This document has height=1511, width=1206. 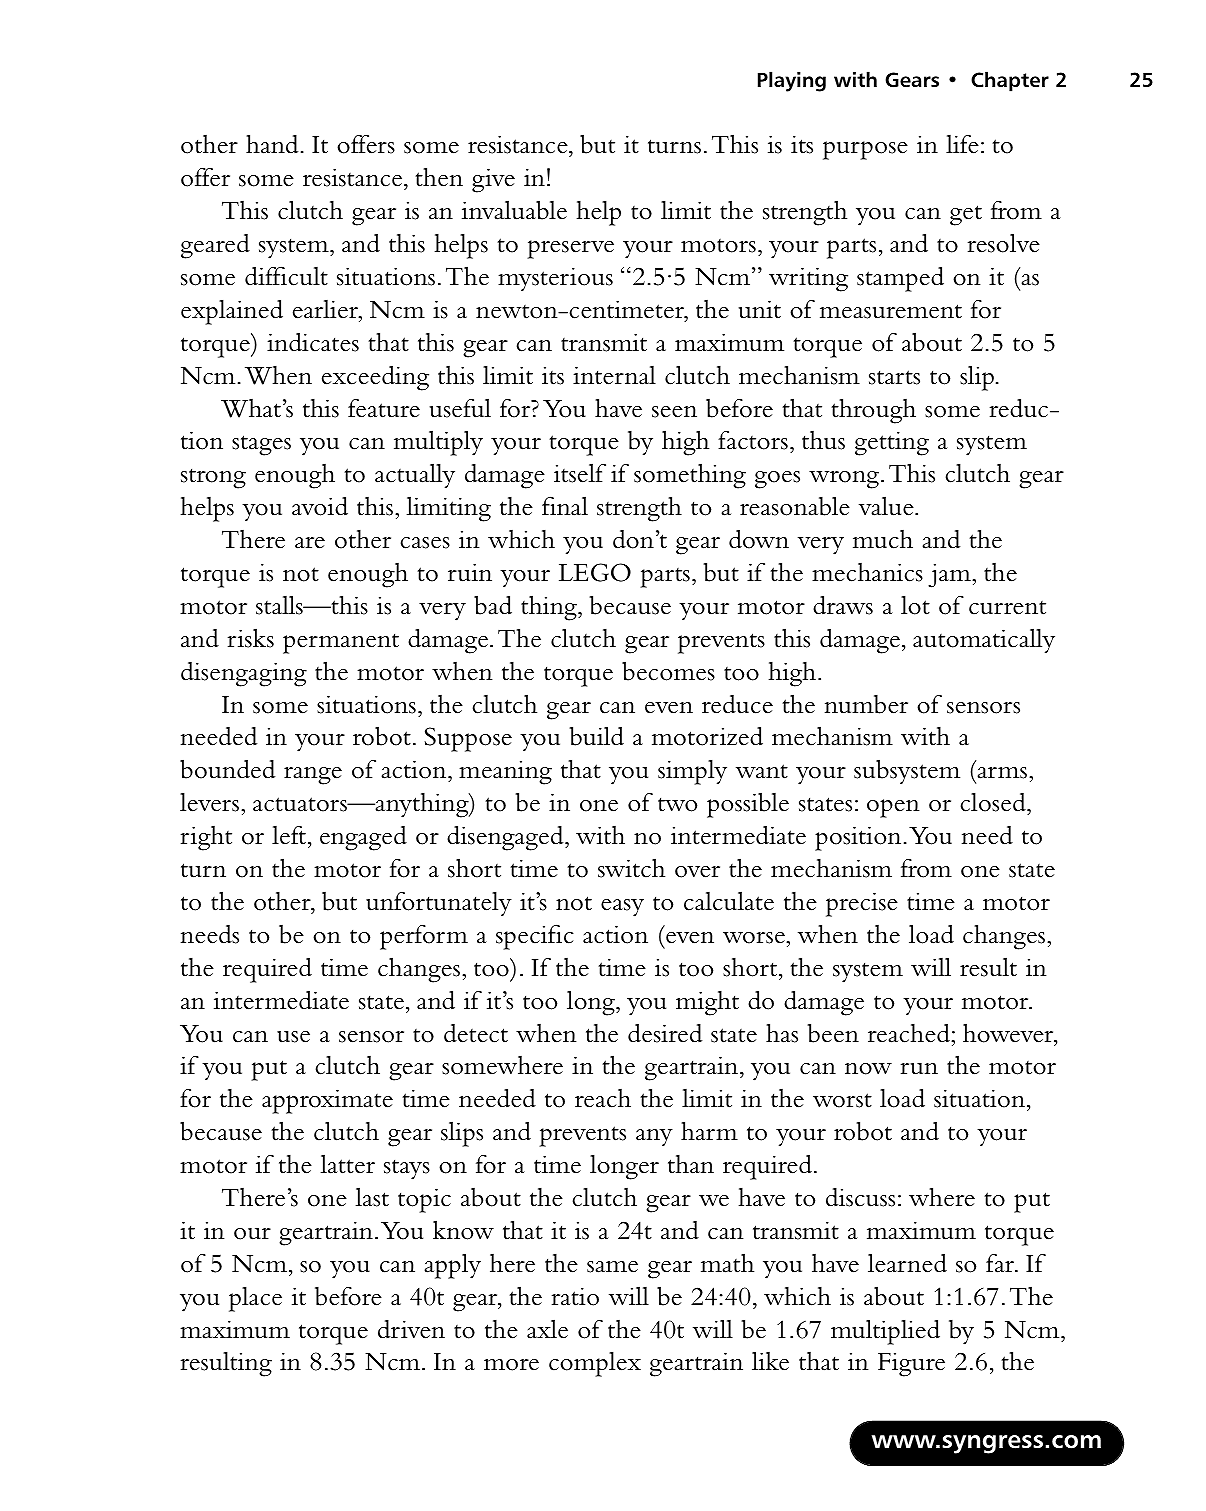 I want to click on range, so click(x=313, y=776).
